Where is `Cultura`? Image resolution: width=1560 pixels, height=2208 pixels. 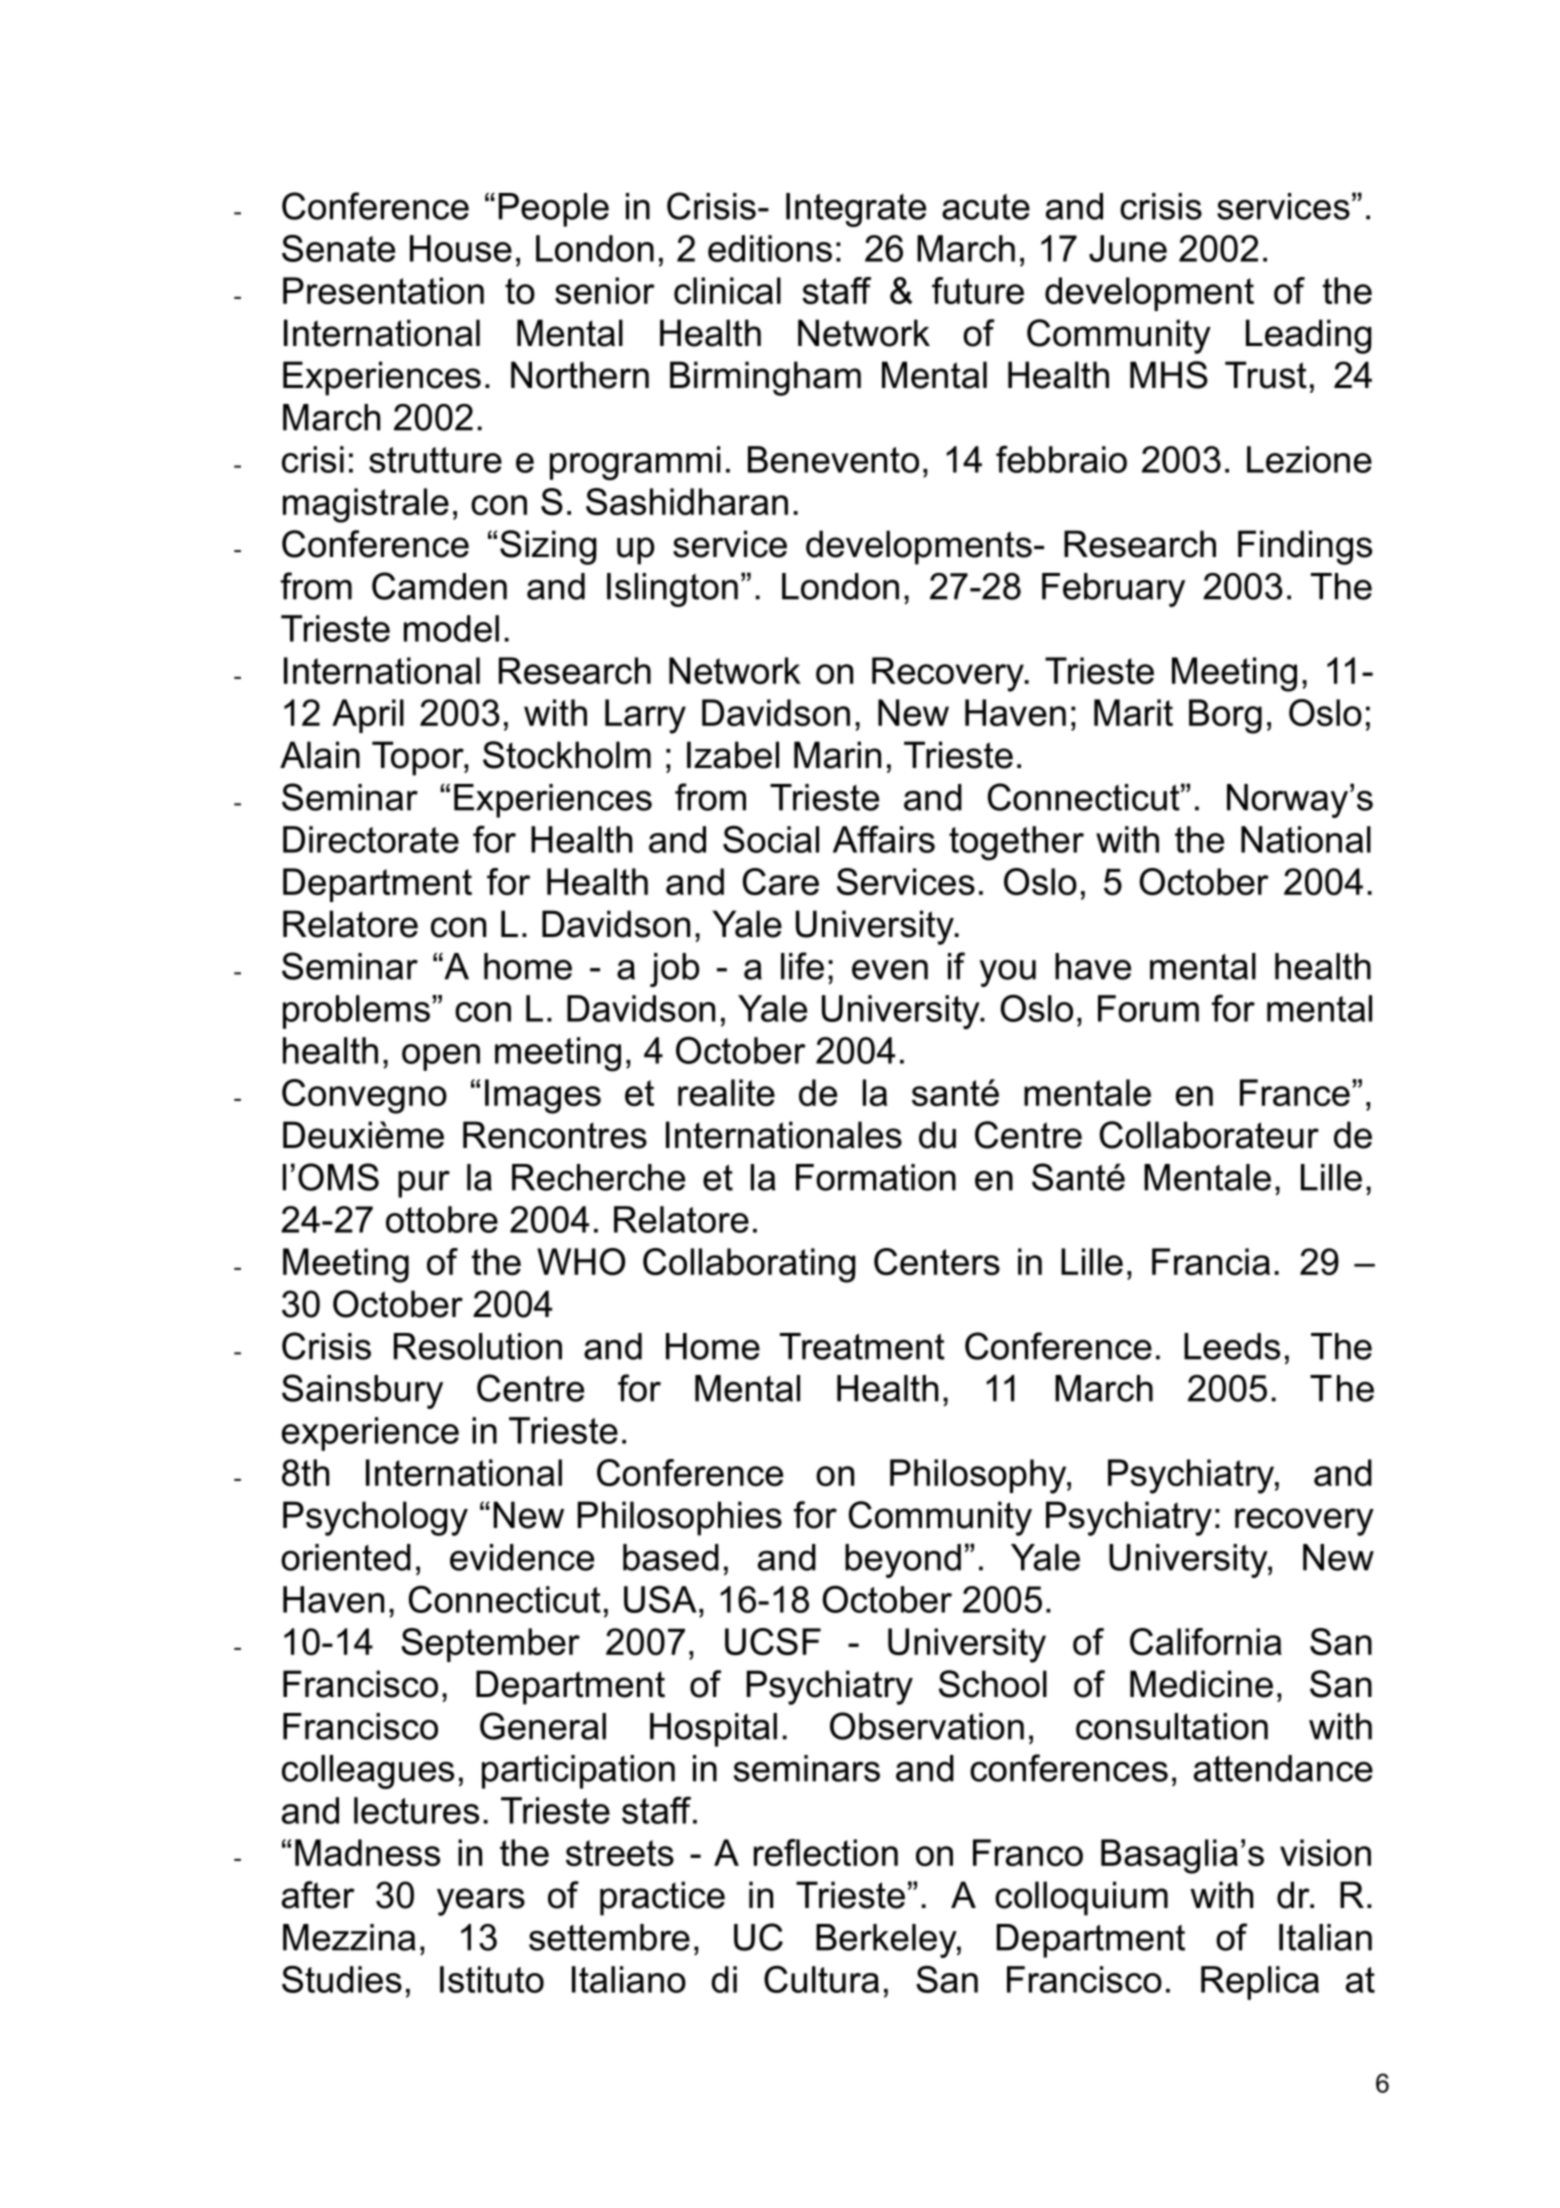 Cultura is located at coordinates (821, 1979).
